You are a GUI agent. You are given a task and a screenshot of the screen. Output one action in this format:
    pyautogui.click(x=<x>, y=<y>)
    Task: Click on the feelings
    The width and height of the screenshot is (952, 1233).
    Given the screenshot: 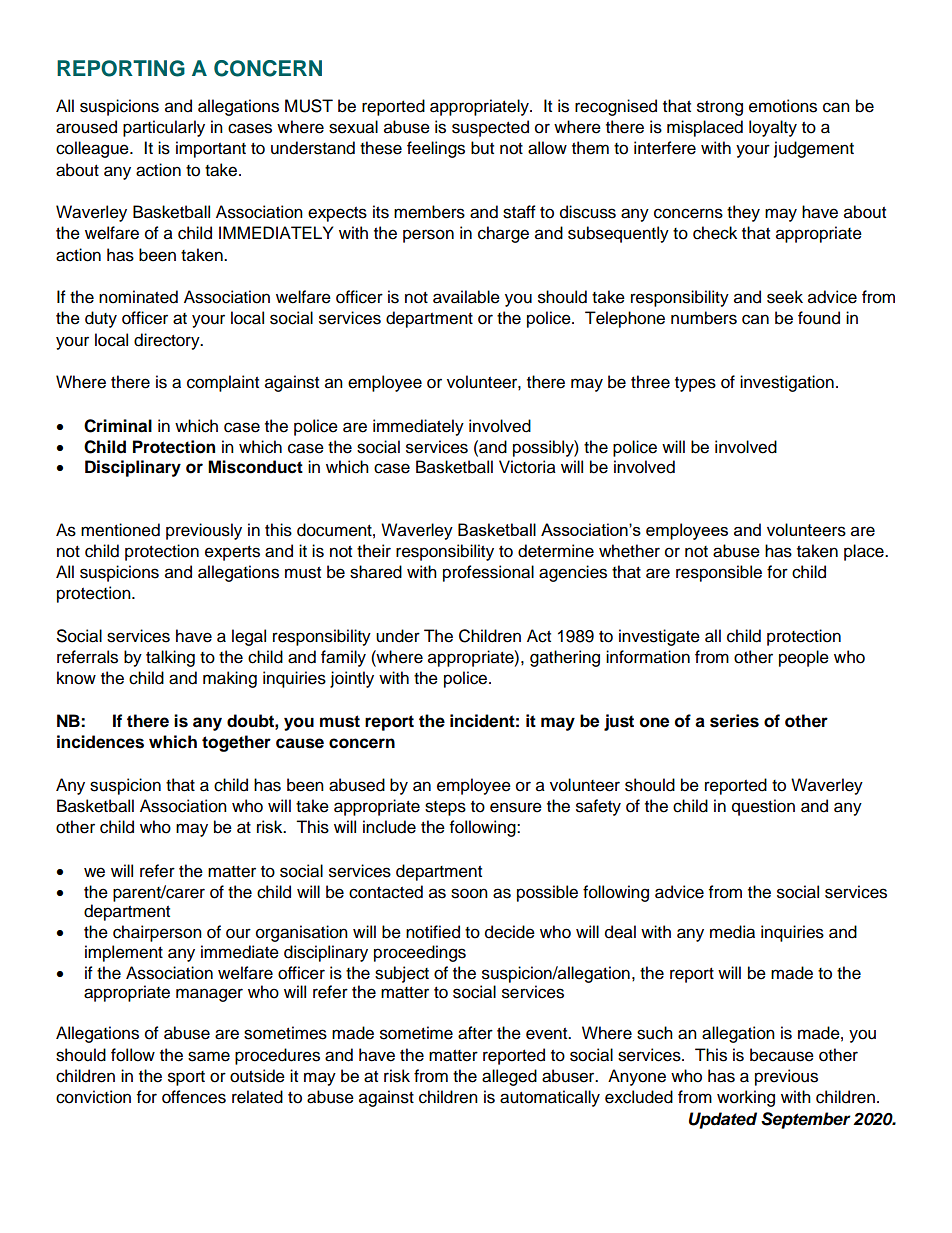 What is the action you would take?
    pyautogui.click(x=436, y=149)
